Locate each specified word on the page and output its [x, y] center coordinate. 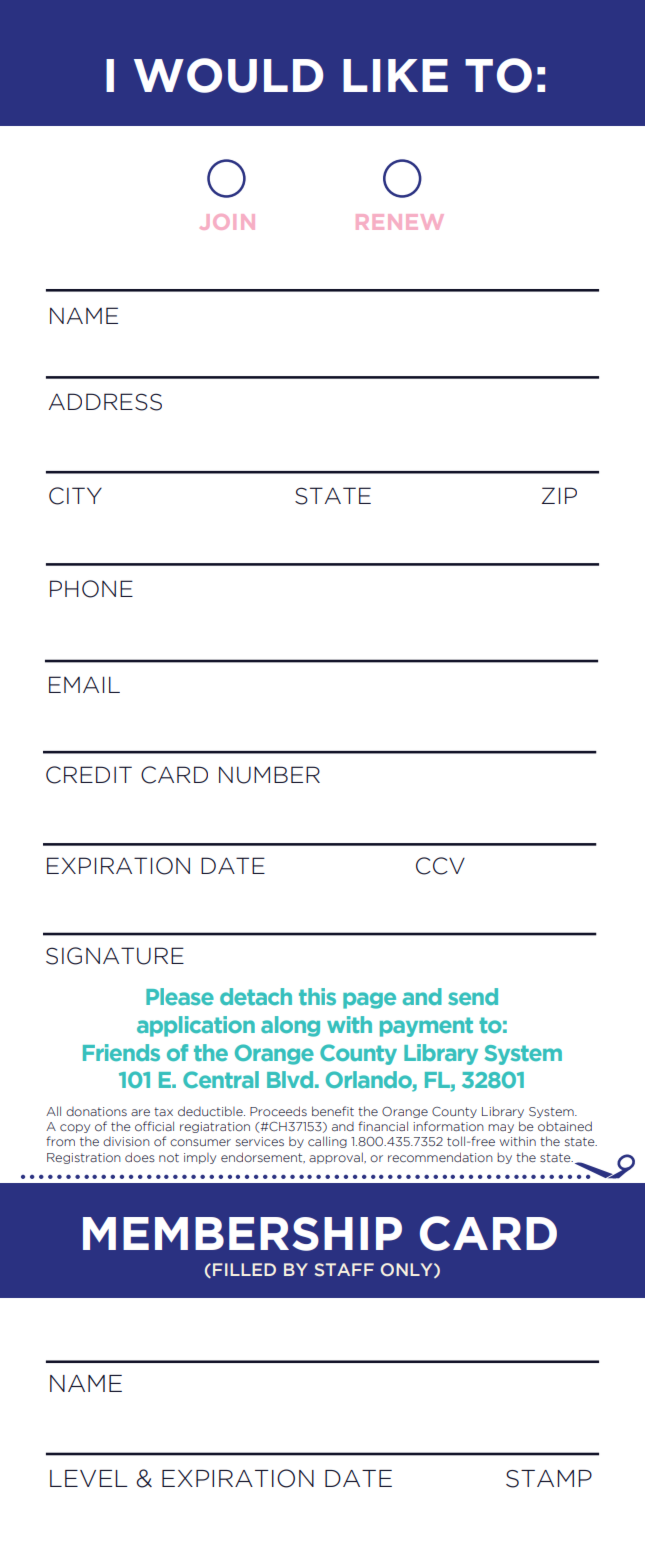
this [317, 996]
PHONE [91, 589]
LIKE [395, 75]
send [473, 996]
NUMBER [269, 775]
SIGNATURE [115, 956]
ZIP [559, 495]
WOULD [229, 75]
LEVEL [89, 1478]
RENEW [399, 222]
